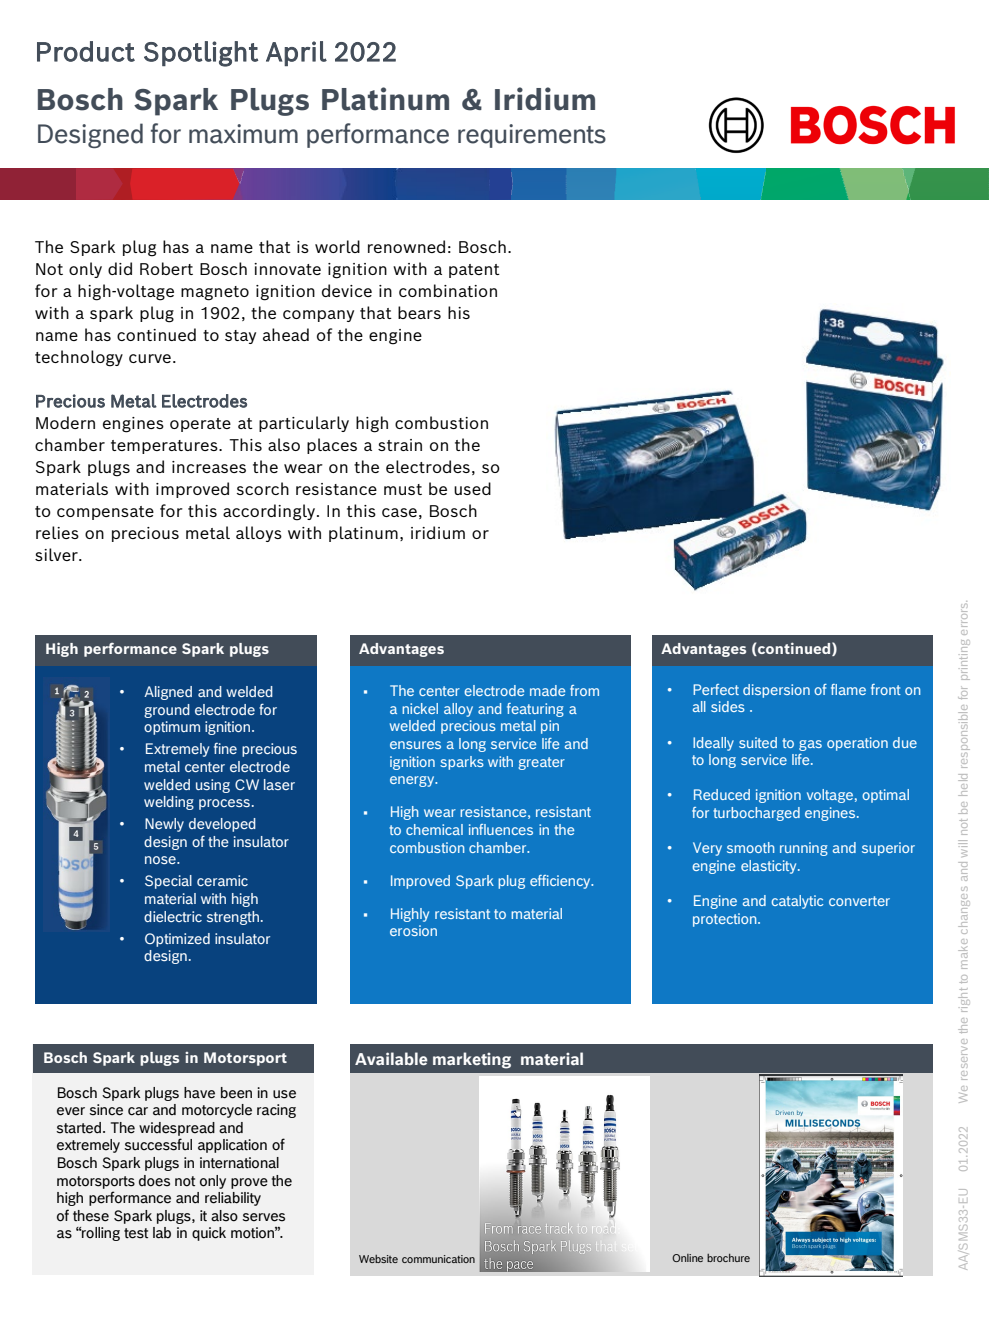 Image resolution: width=991 pixels, height=1321 pixels. I want to click on made, so click(547, 690).
